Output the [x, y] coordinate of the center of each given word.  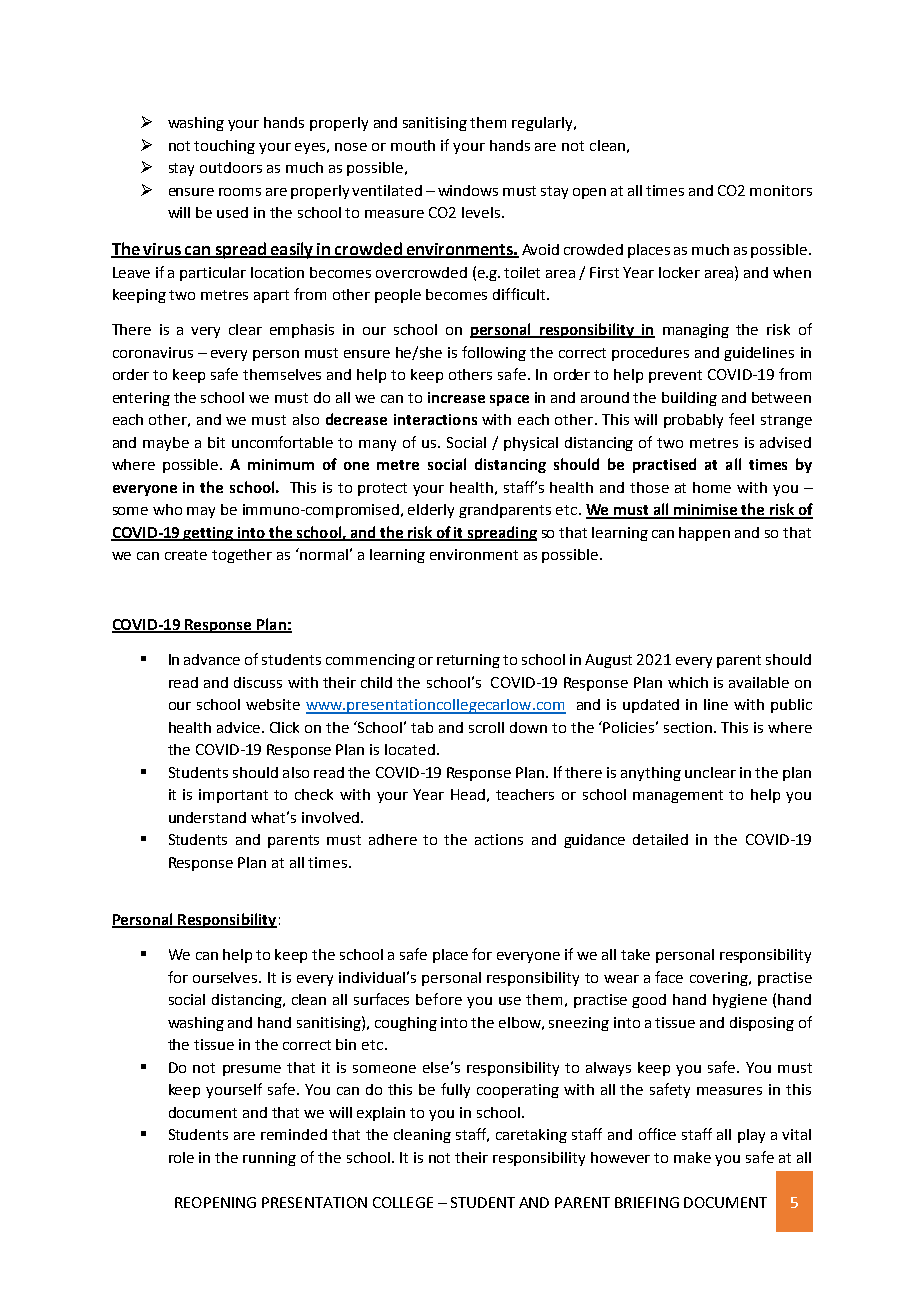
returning [468, 661]
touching [224, 147]
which [688, 682]
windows [468, 190]
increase [456, 397]
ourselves [226, 977]
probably [693, 421]
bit [216, 442]
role [181, 1157]
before [439, 999]
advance [212, 659]
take [635, 954]
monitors [781, 190]
